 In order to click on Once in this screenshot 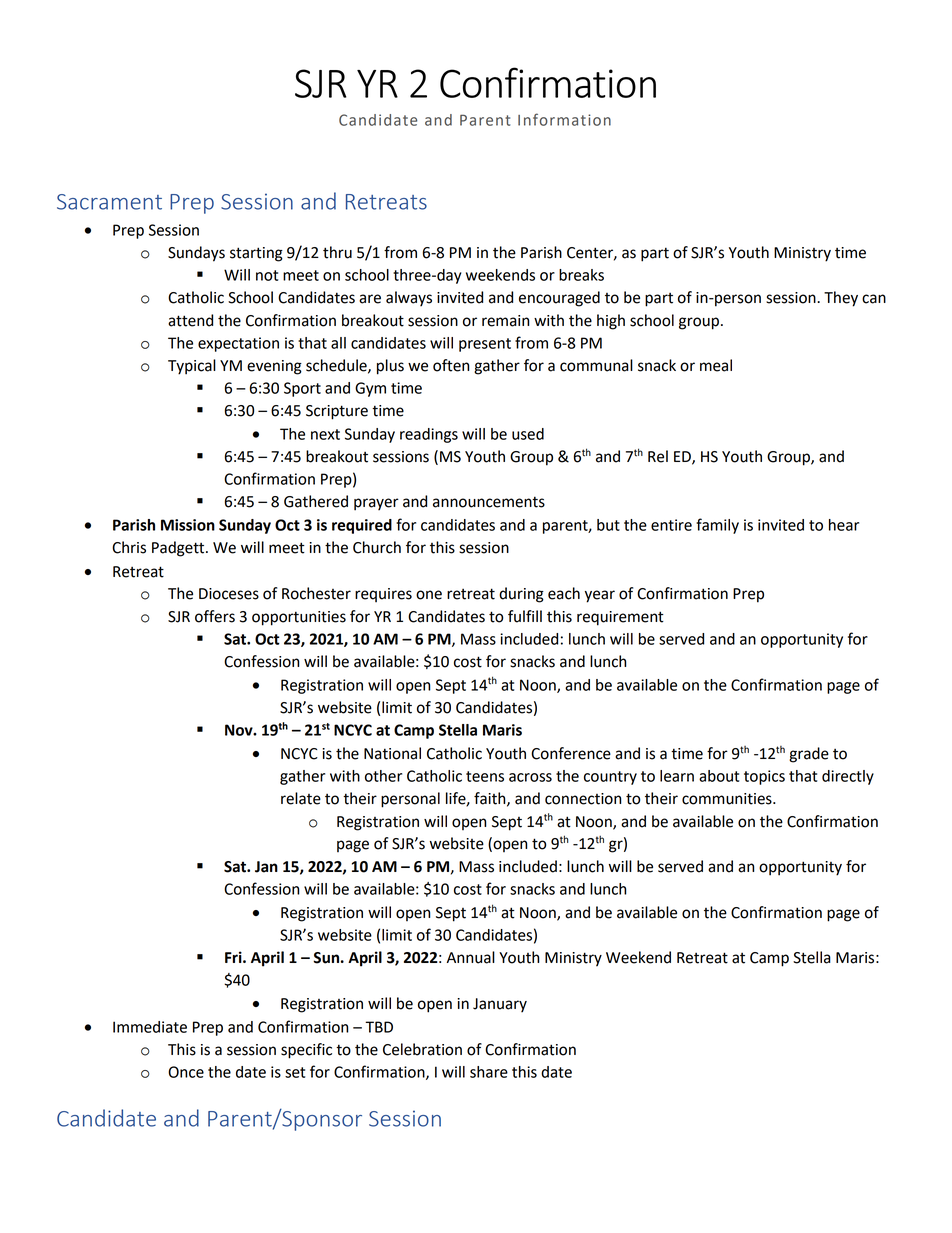, I will do `click(186, 1072)`.
